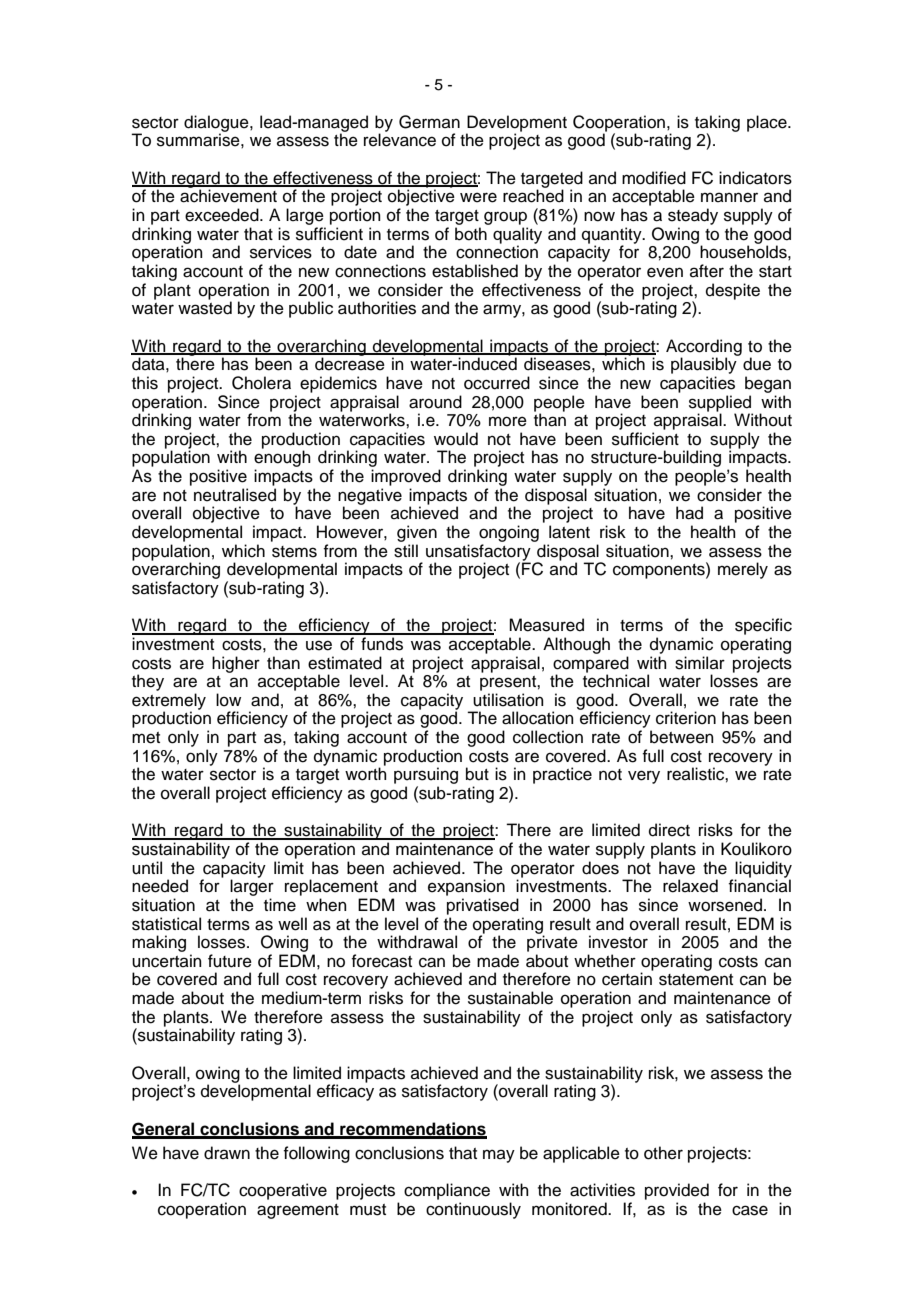 This document has height=1308, width=924. What do you see at coordinates (429, 122) in the document?
I see `German` at bounding box center [429, 122].
